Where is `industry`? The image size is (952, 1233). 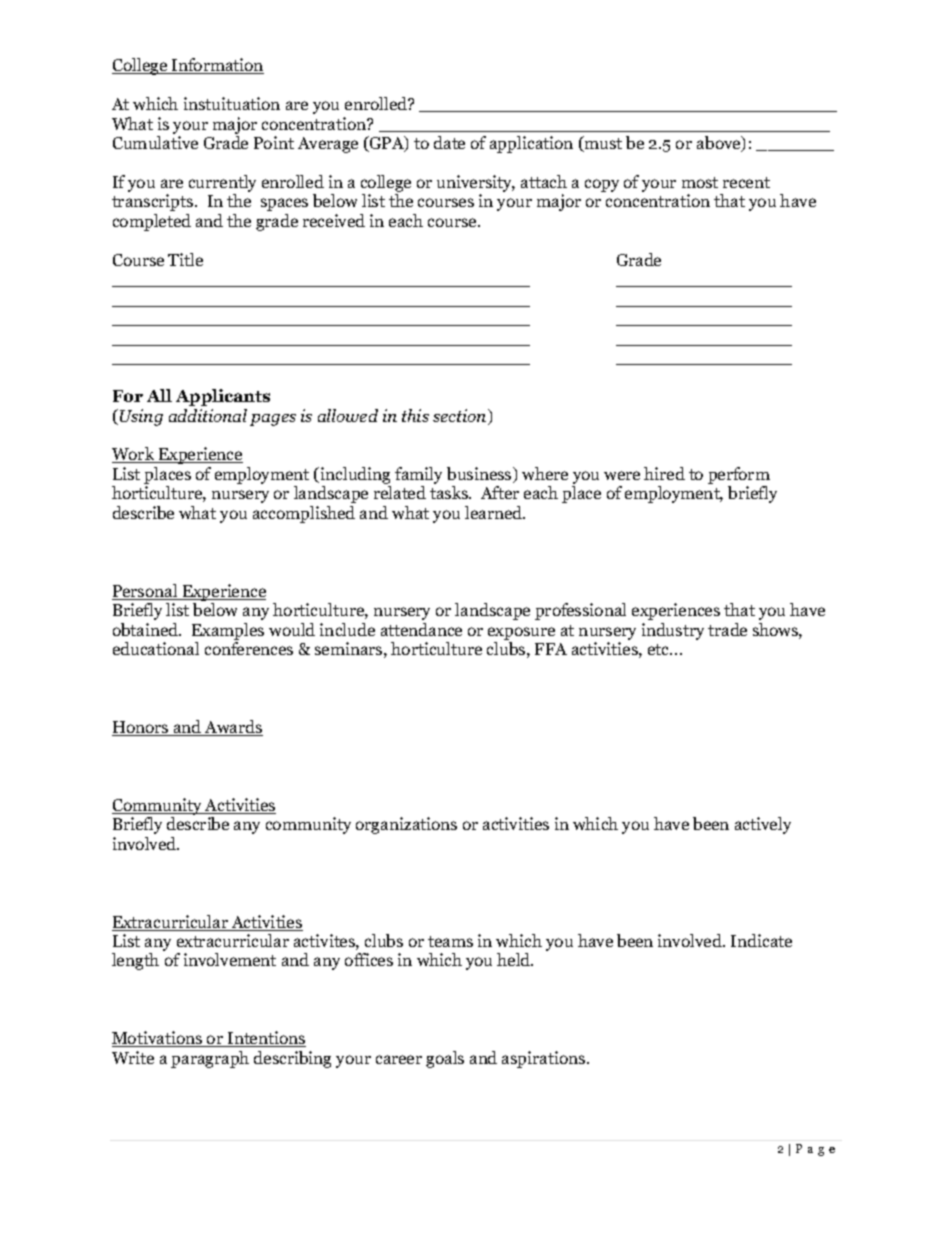
industry is located at coordinates (673, 631).
